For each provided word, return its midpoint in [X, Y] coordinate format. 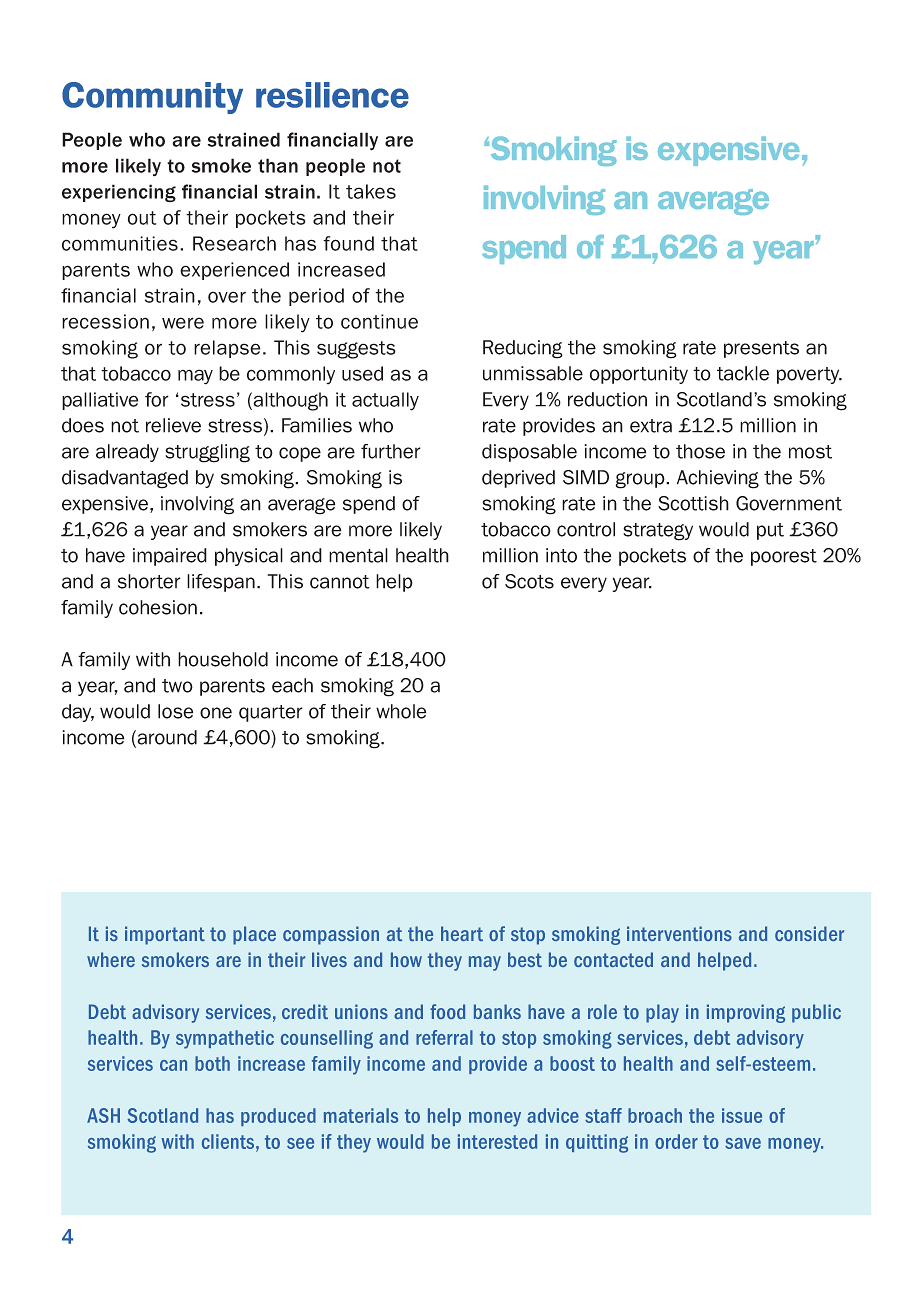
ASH [103, 1115]
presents [761, 349]
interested [497, 1141]
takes [371, 191]
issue [742, 1115]
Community [152, 98]
